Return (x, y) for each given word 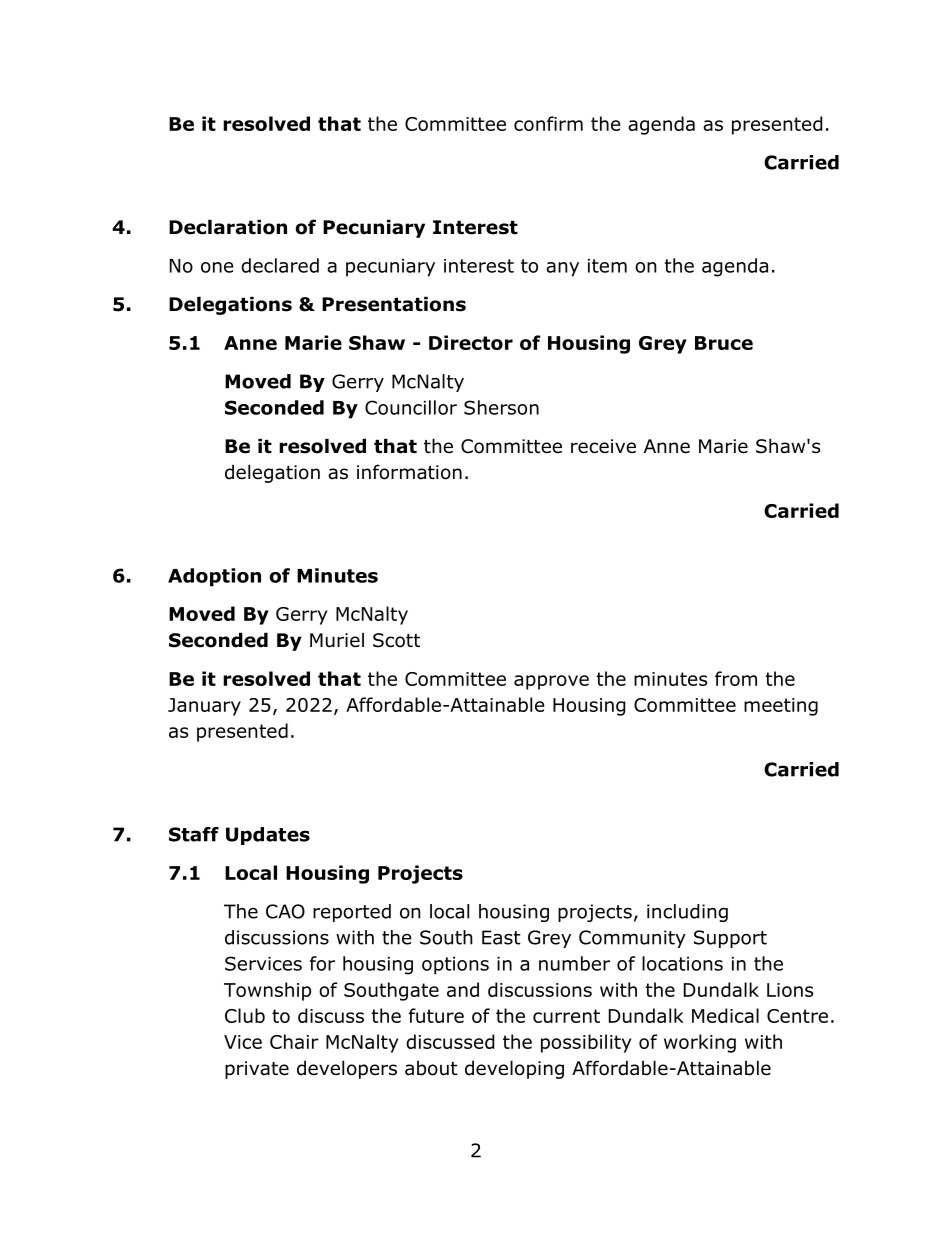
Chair (294, 1041)
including (687, 913)
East (501, 937)
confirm (548, 123)
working (700, 1043)
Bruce (724, 343)
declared (280, 265)
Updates (268, 836)
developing (514, 1069)
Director (471, 342)
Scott (396, 640)
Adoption (214, 577)
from (736, 678)
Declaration (228, 227)
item (607, 266)
